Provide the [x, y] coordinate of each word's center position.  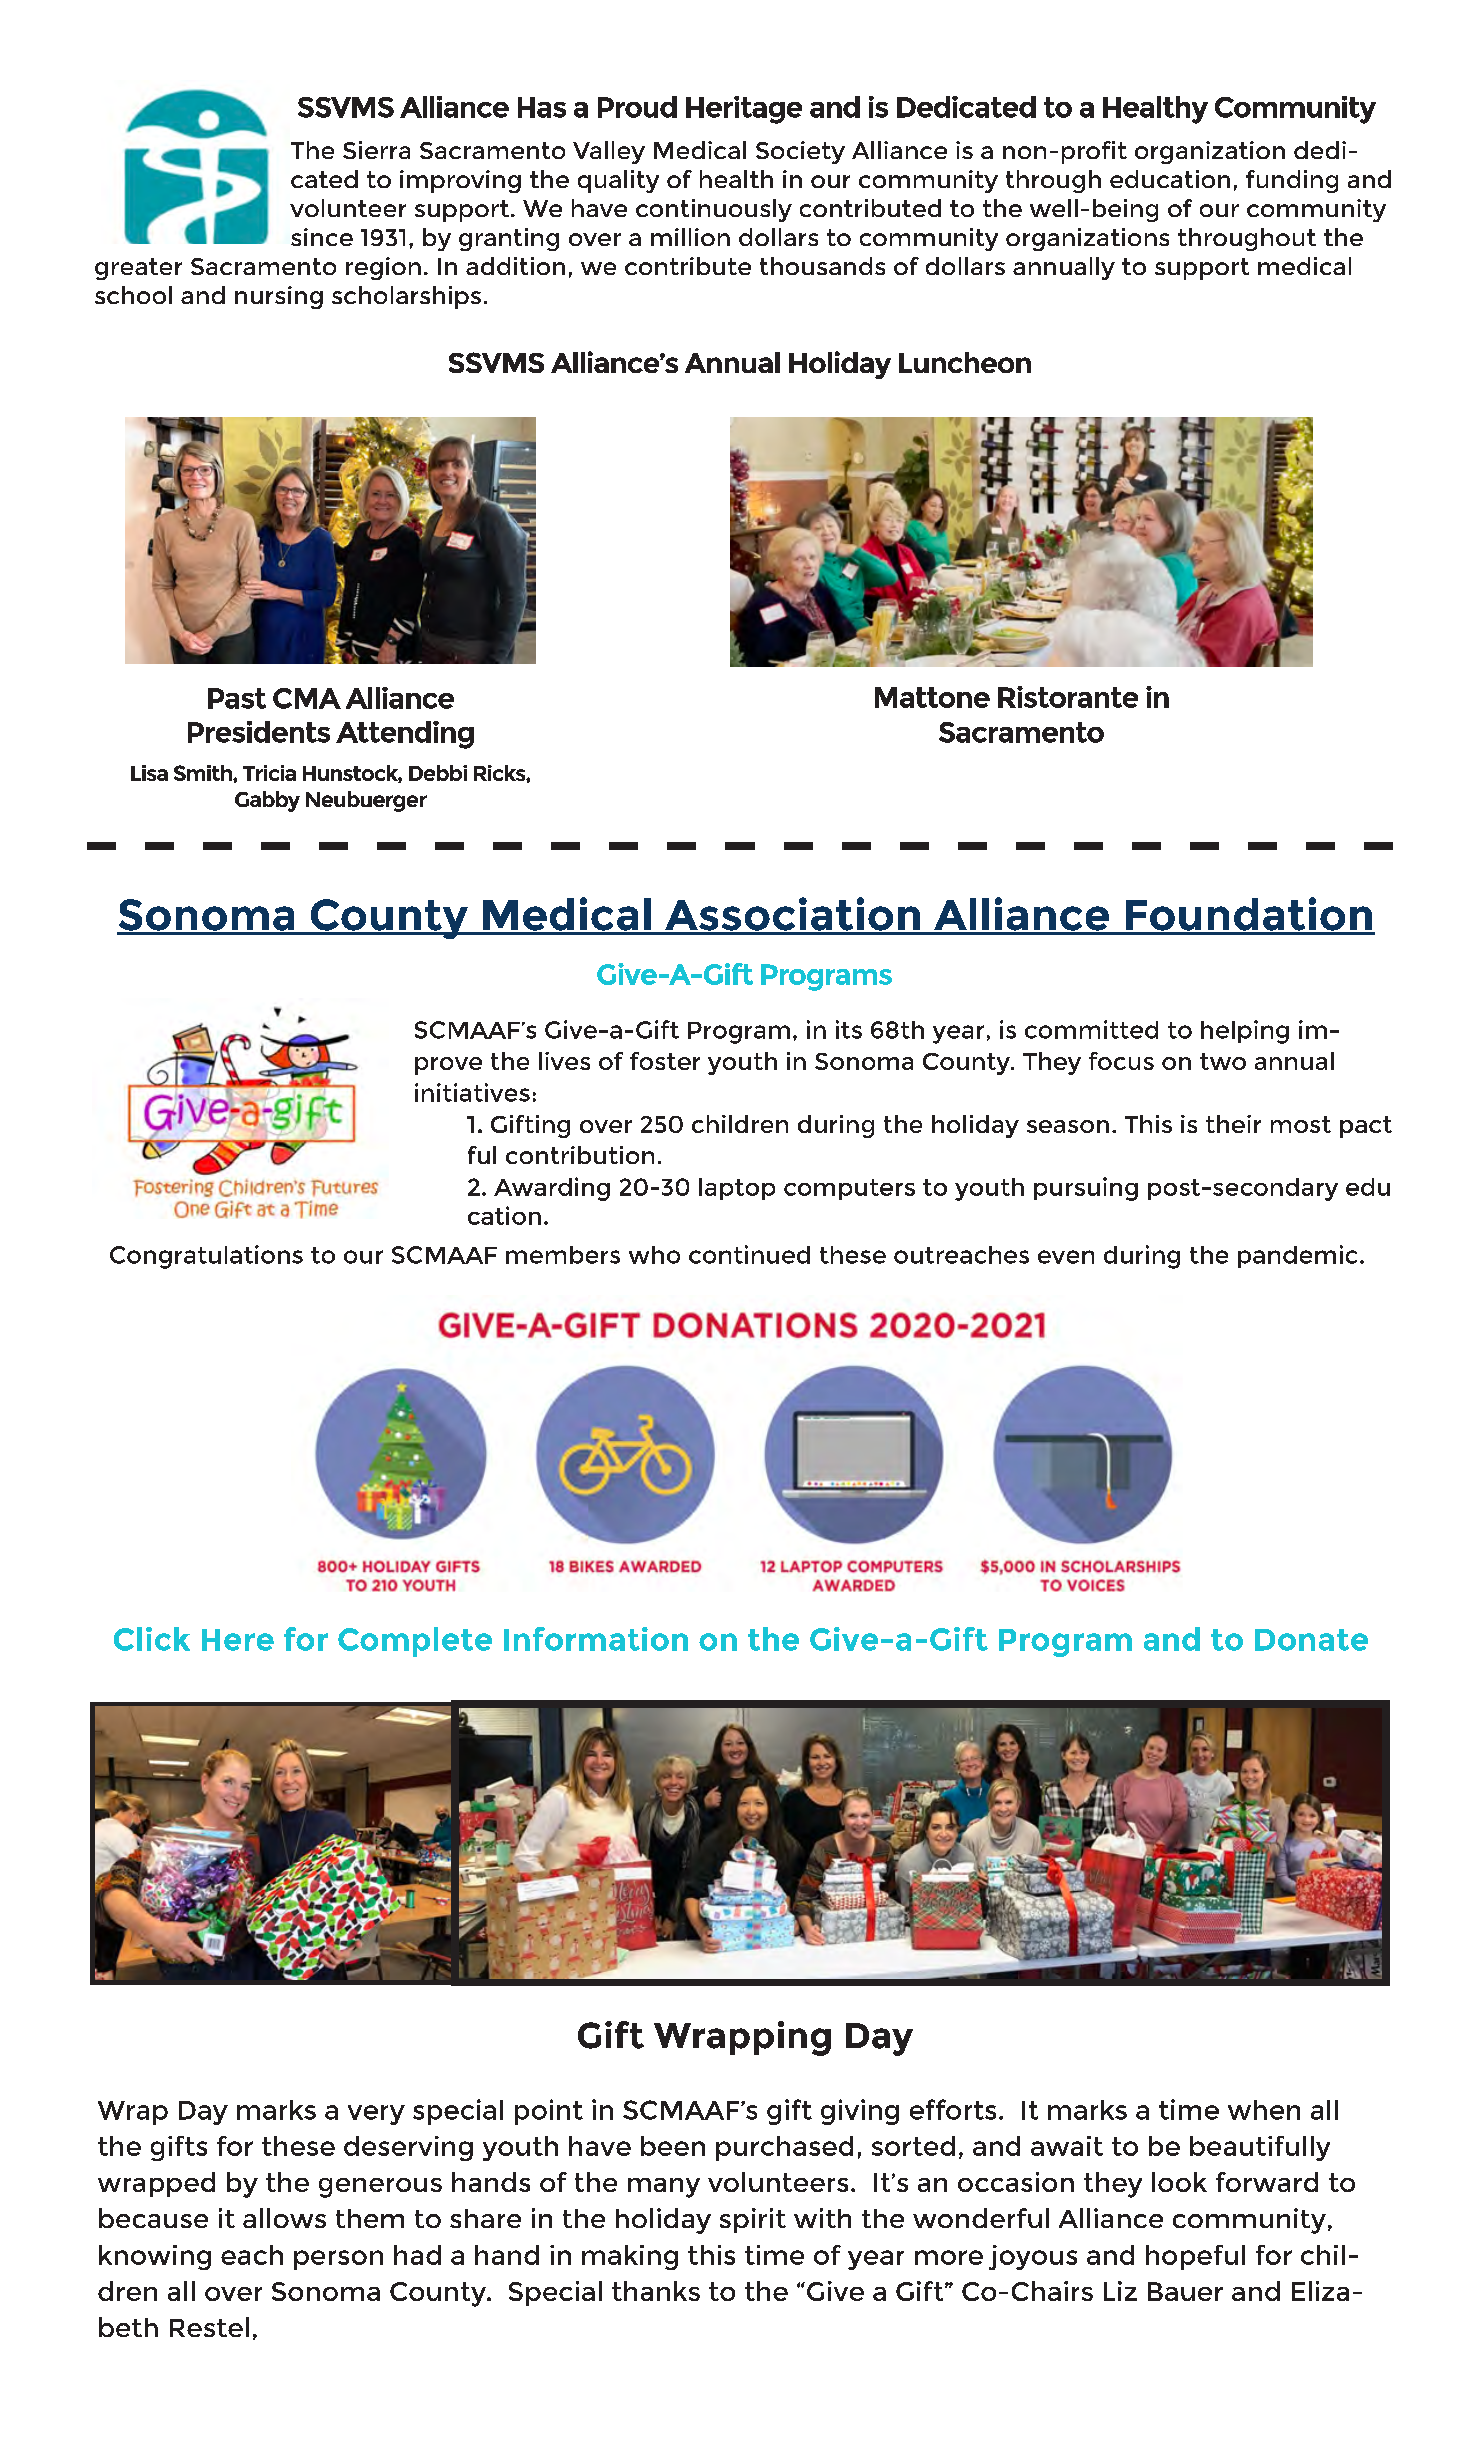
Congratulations [206, 1257]
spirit [753, 2220]
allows [284, 2218]
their [1233, 1124]
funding [1292, 181]
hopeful [1195, 2257]
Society [800, 152]
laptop [737, 1189]
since [322, 237]
